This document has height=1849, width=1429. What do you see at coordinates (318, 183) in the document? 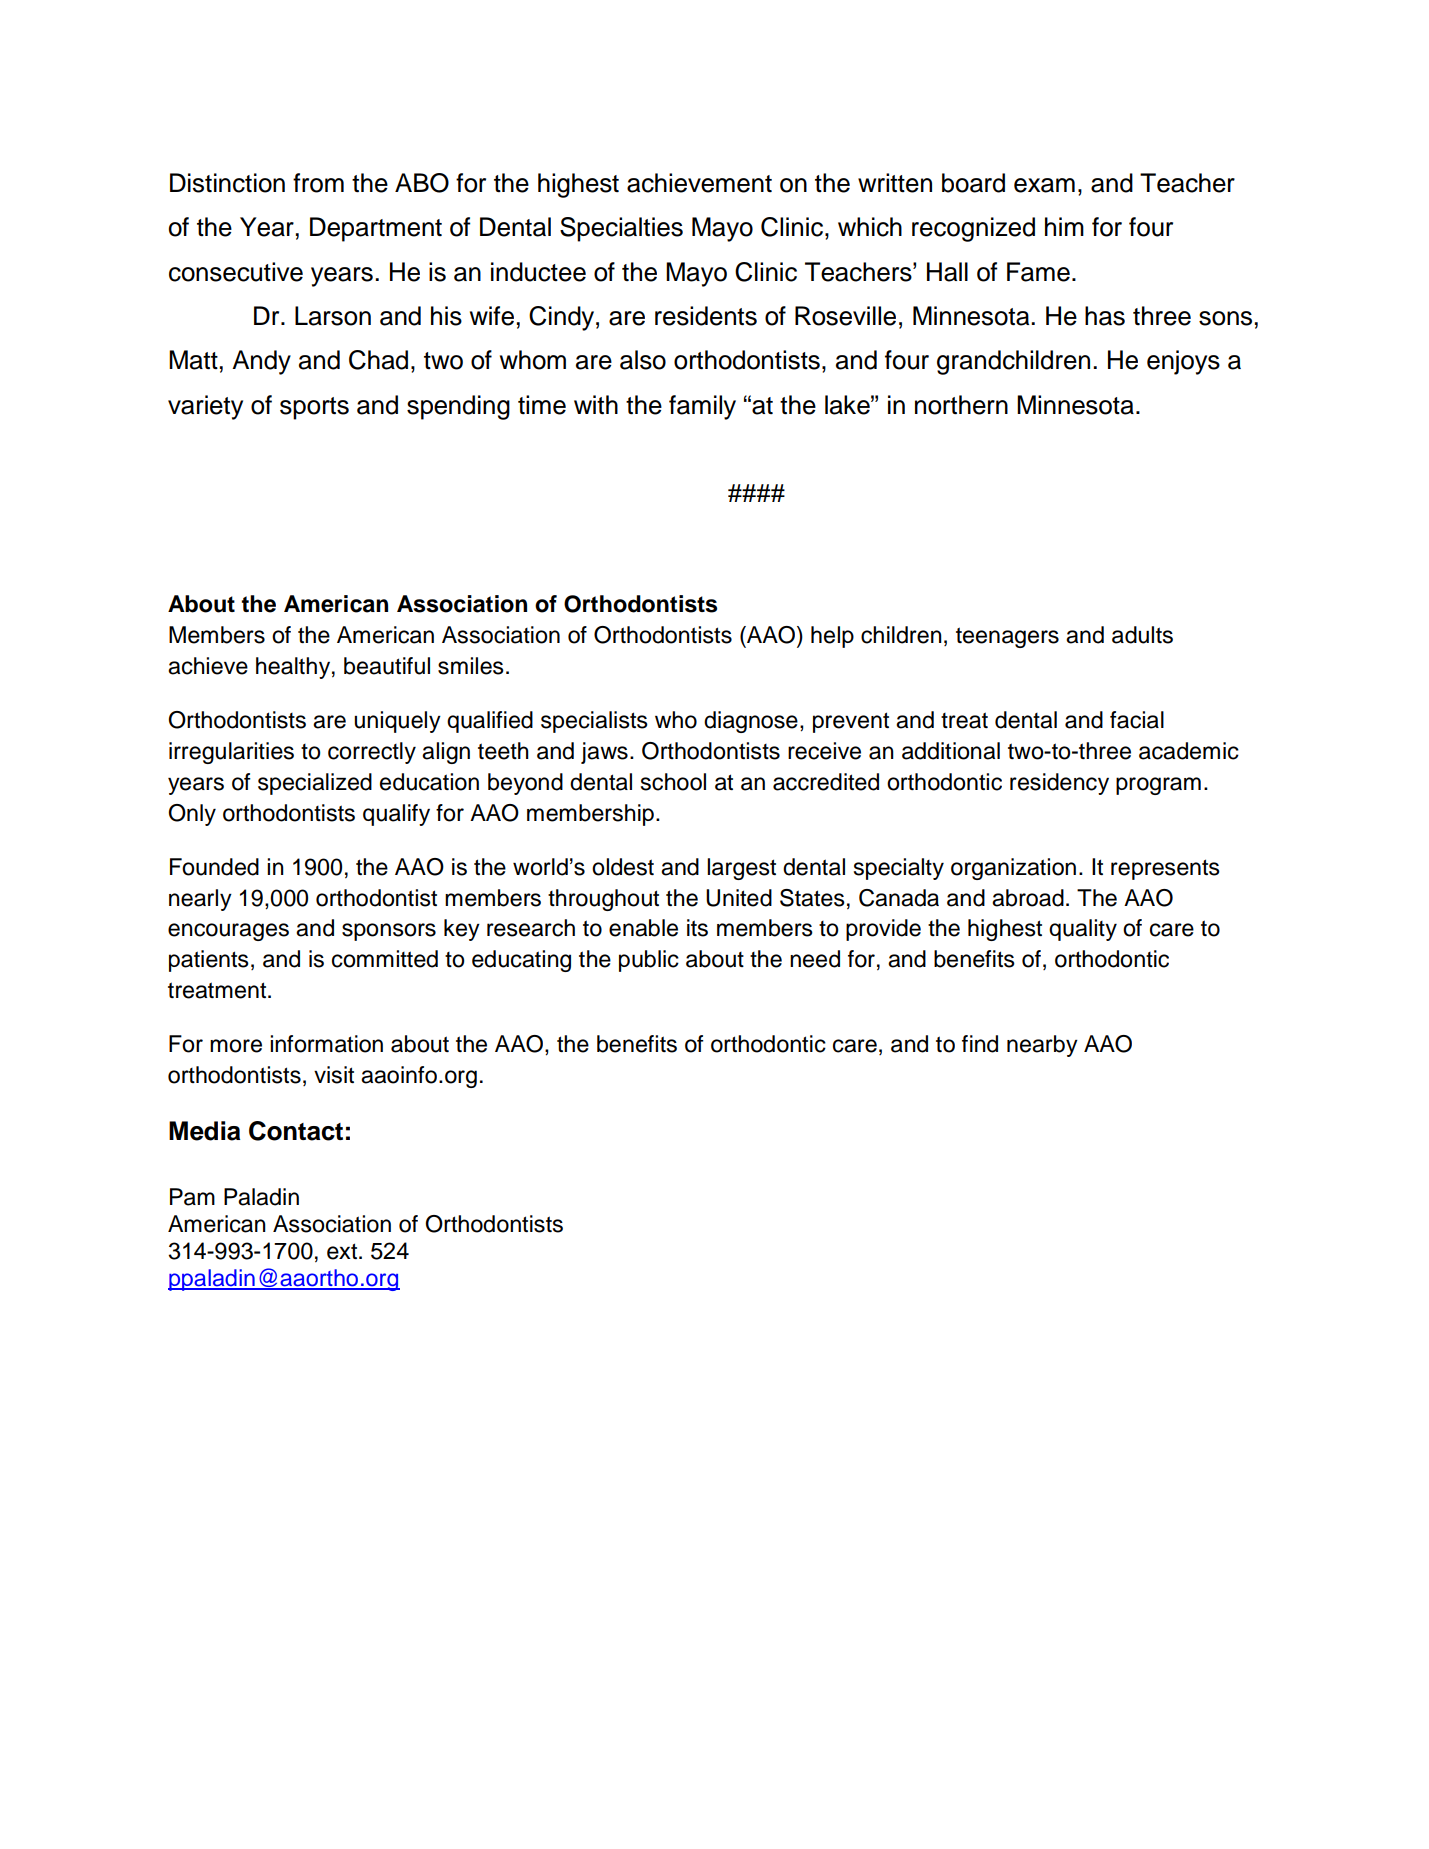
I see `from` at bounding box center [318, 183].
